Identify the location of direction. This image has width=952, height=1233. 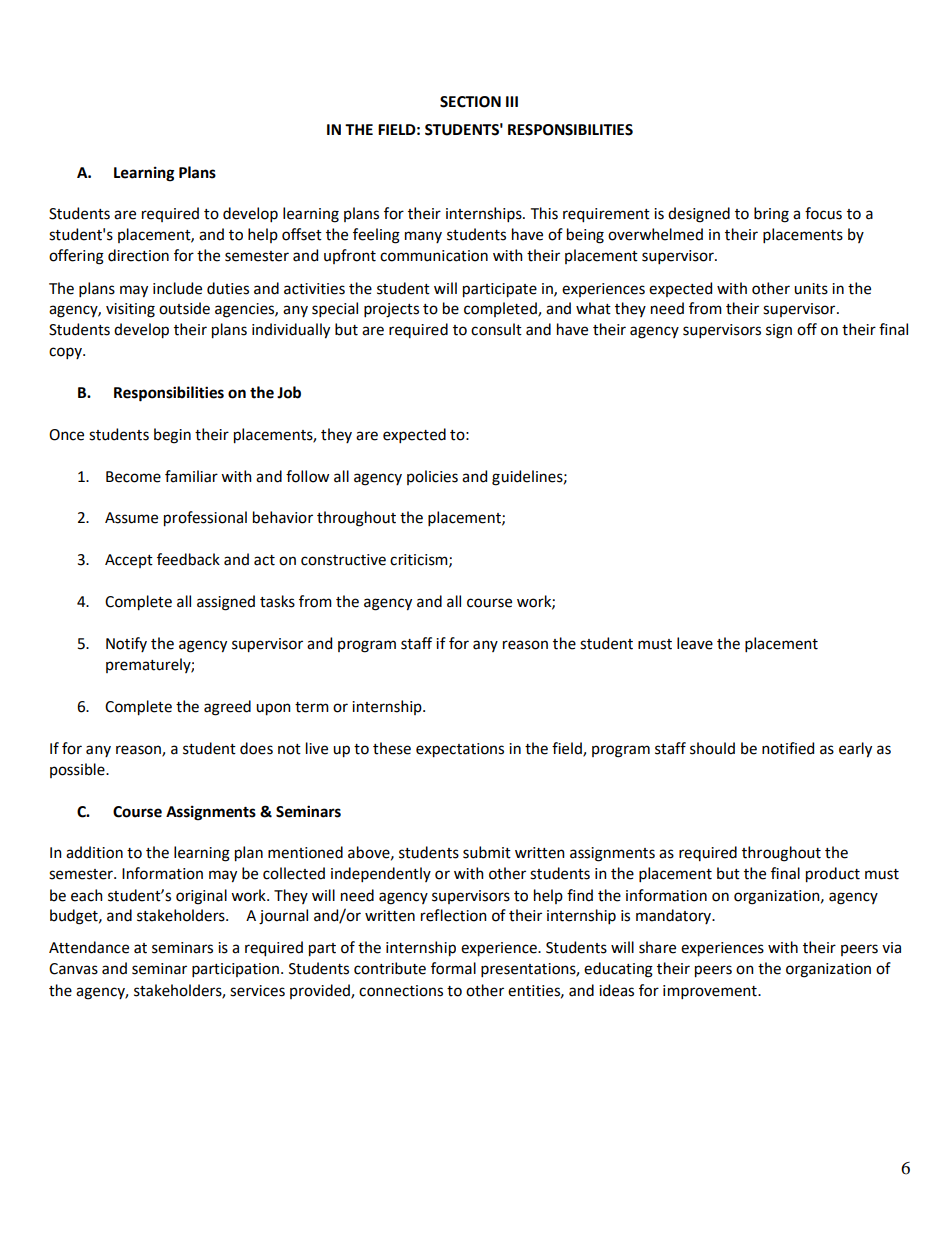
(138, 255).
